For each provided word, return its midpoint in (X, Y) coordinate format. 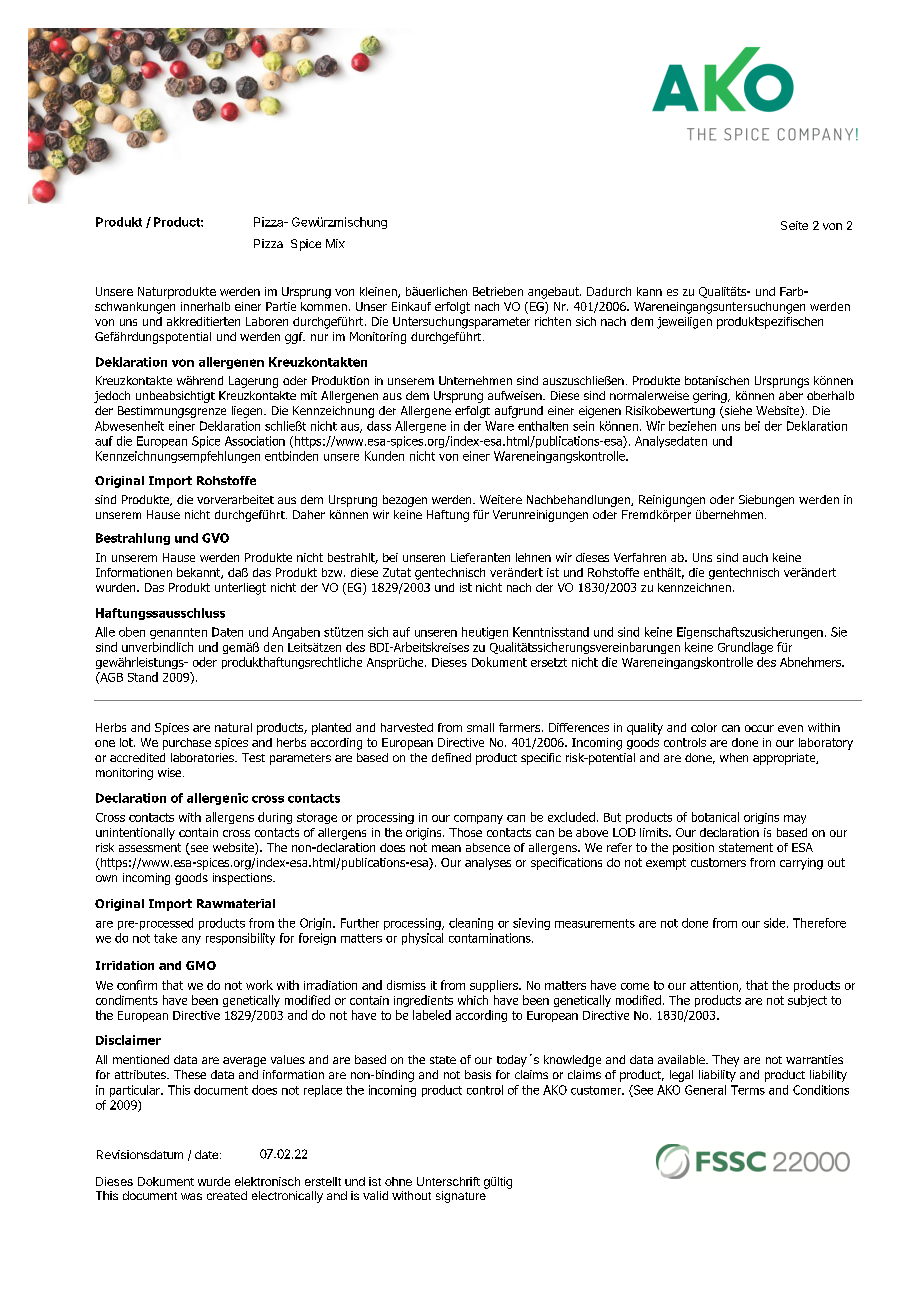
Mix (335, 243)
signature (461, 1197)
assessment (150, 847)
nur (319, 337)
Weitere (501, 499)
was (191, 1196)
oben (132, 632)
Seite (794, 225)
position (693, 849)
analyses (488, 864)
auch (755, 557)
